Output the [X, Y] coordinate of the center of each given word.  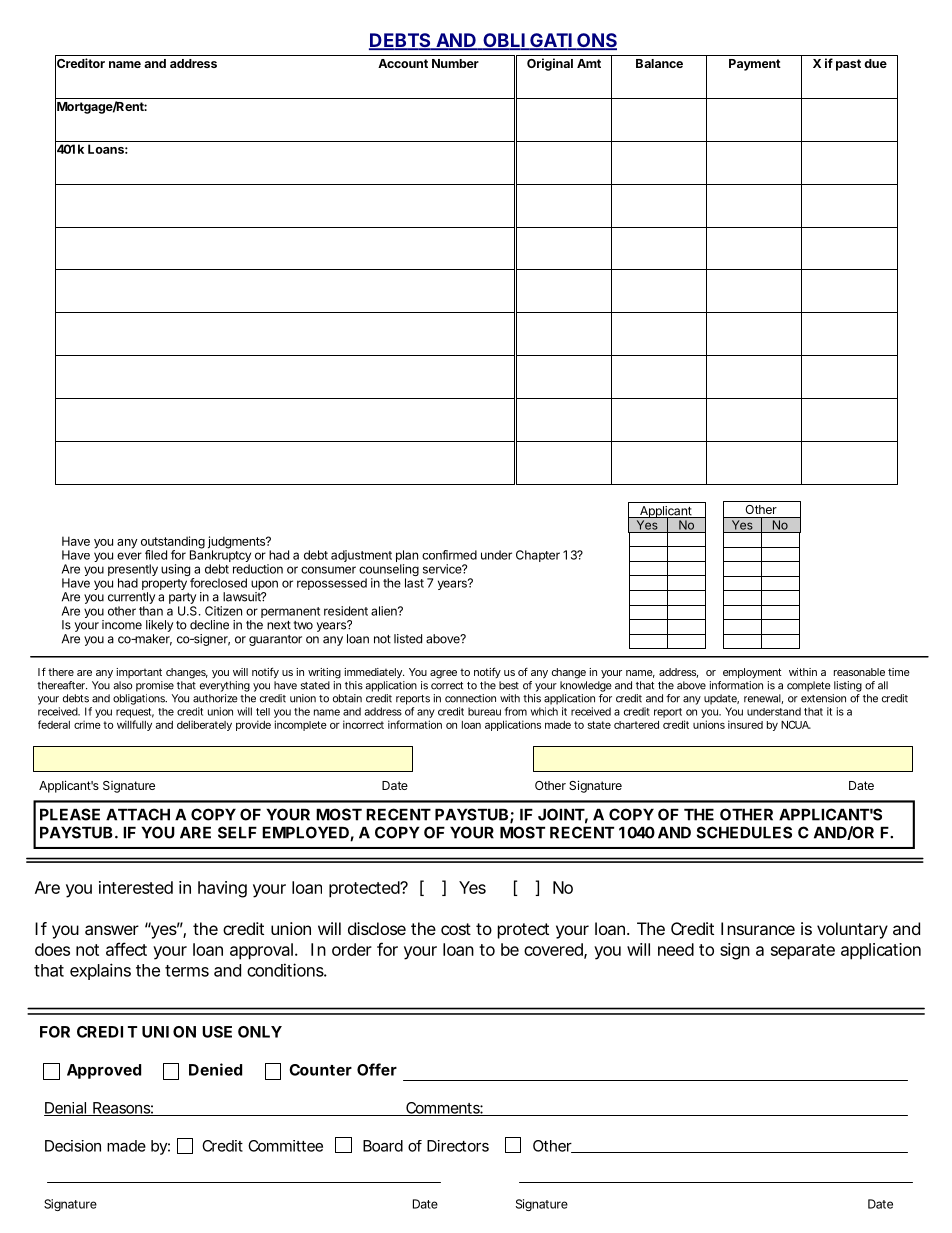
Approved [104, 1071]
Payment [755, 65]
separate [803, 952]
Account [403, 63]
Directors [458, 1146]
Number [455, 63]
